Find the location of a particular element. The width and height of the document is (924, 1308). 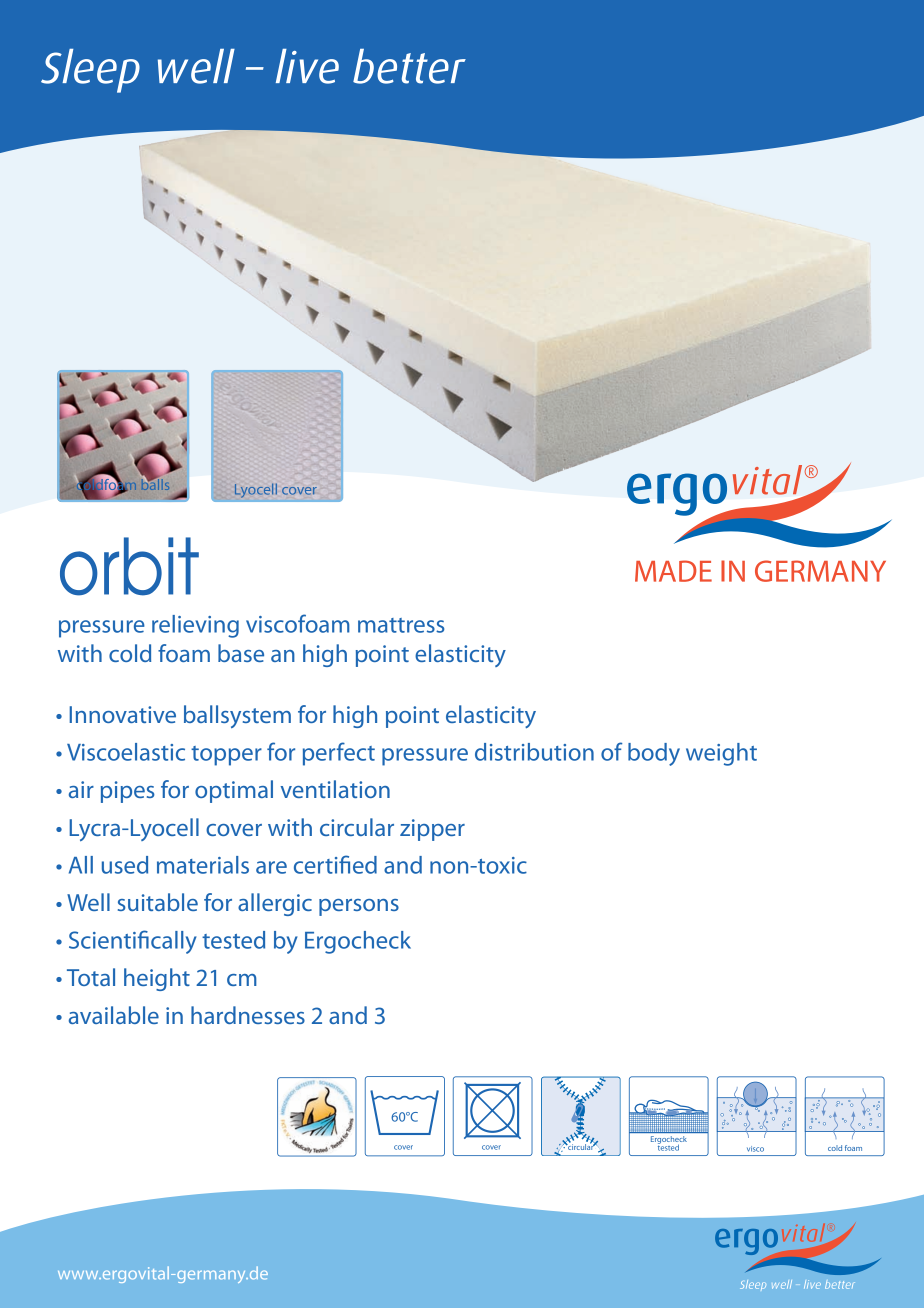

orbit is located at coordinates (129, 566).
